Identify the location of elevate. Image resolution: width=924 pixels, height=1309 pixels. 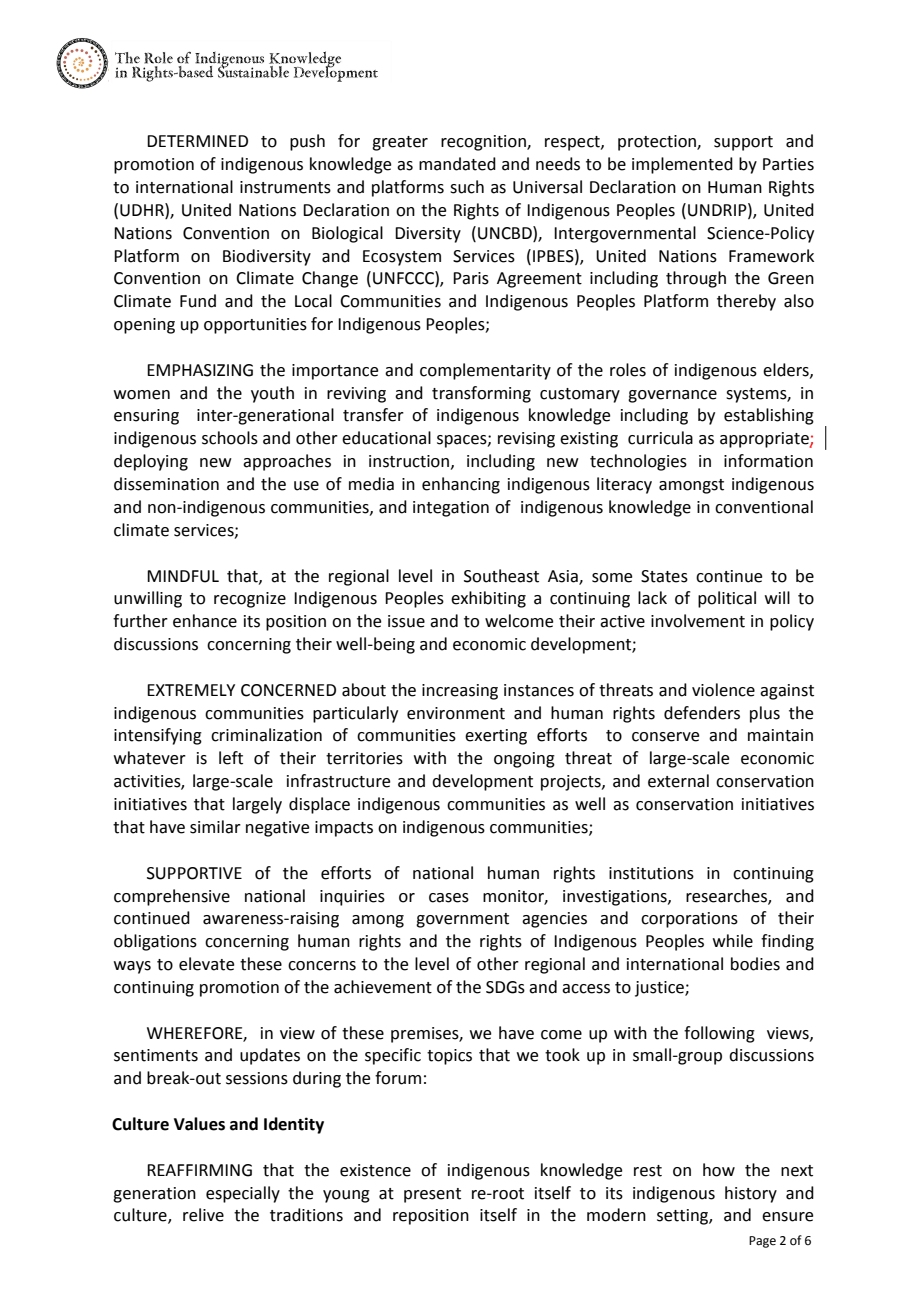
(206, 964).
